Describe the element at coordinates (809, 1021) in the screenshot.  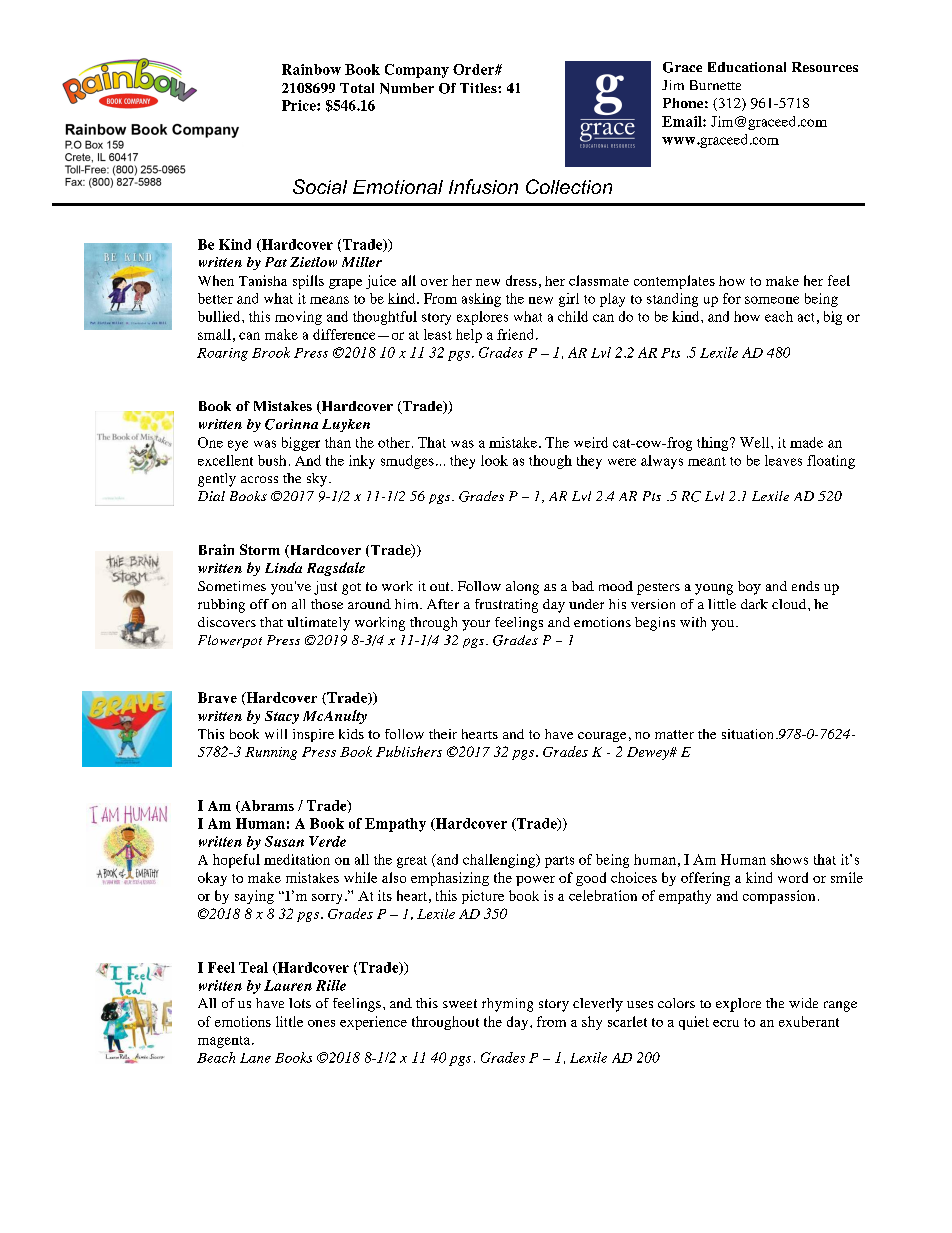
I see `exuberant` at that location.
